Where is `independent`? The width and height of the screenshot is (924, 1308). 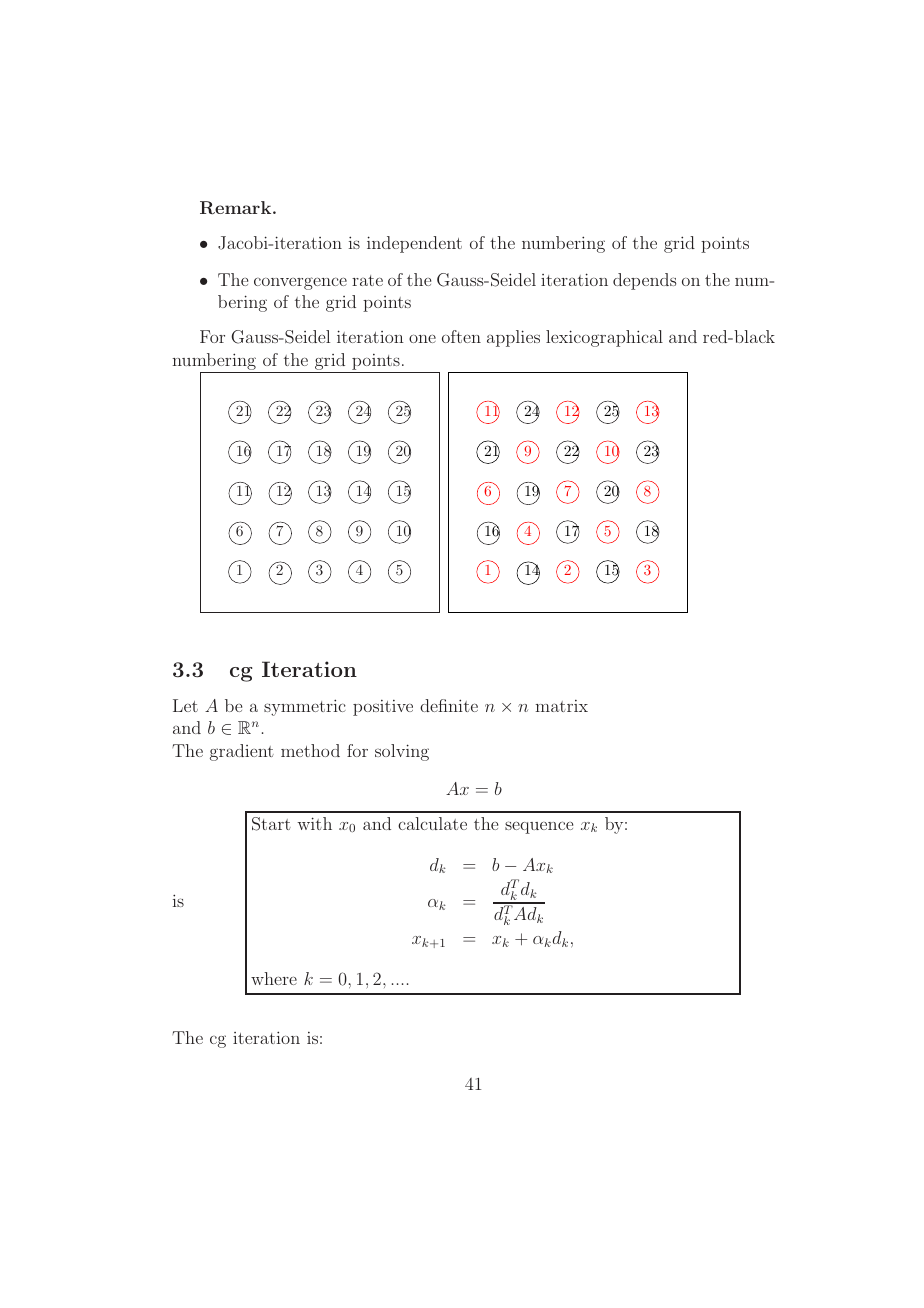
independent is located at coordinates (414, 244).
